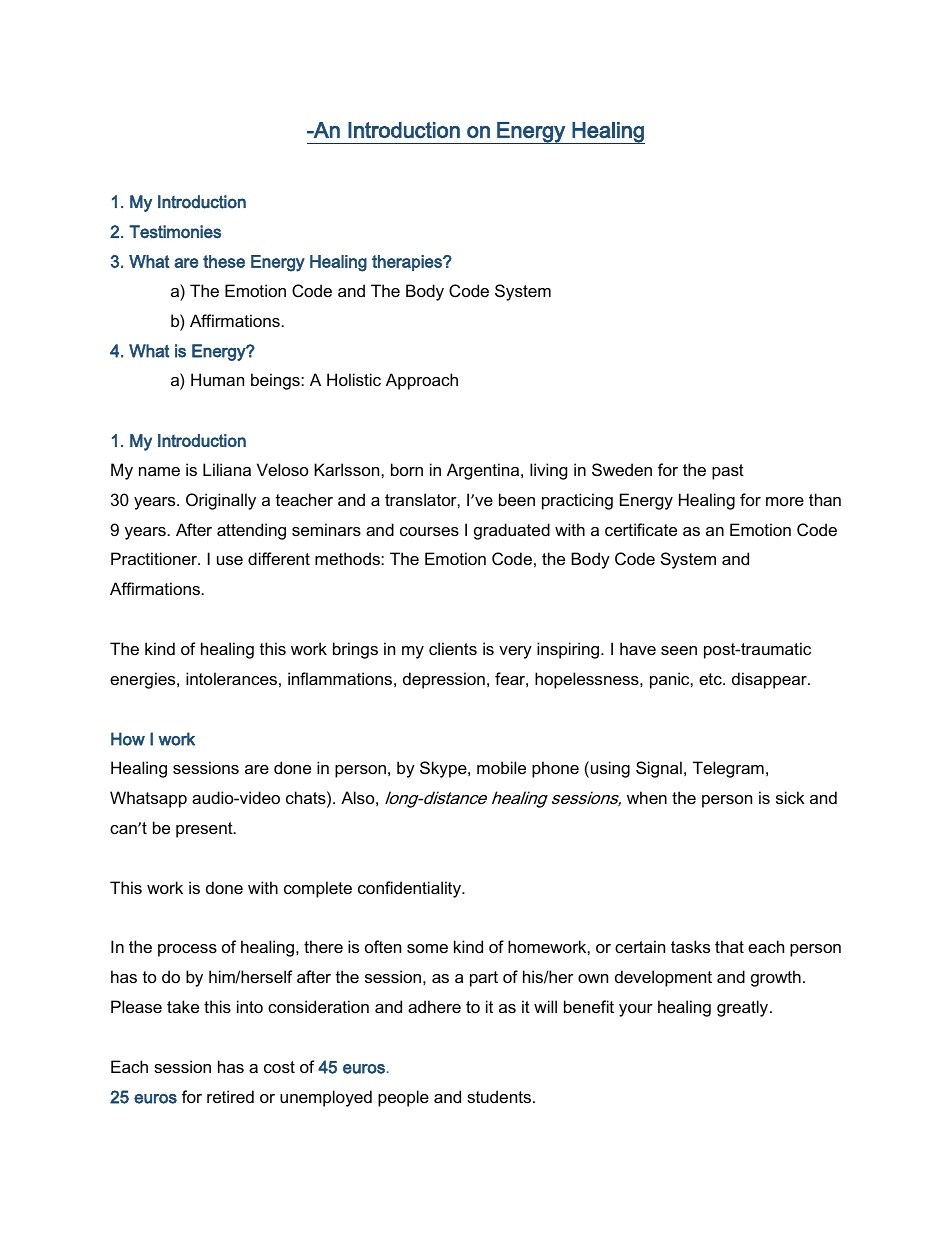  I want to click on these, so click(224, 261).
